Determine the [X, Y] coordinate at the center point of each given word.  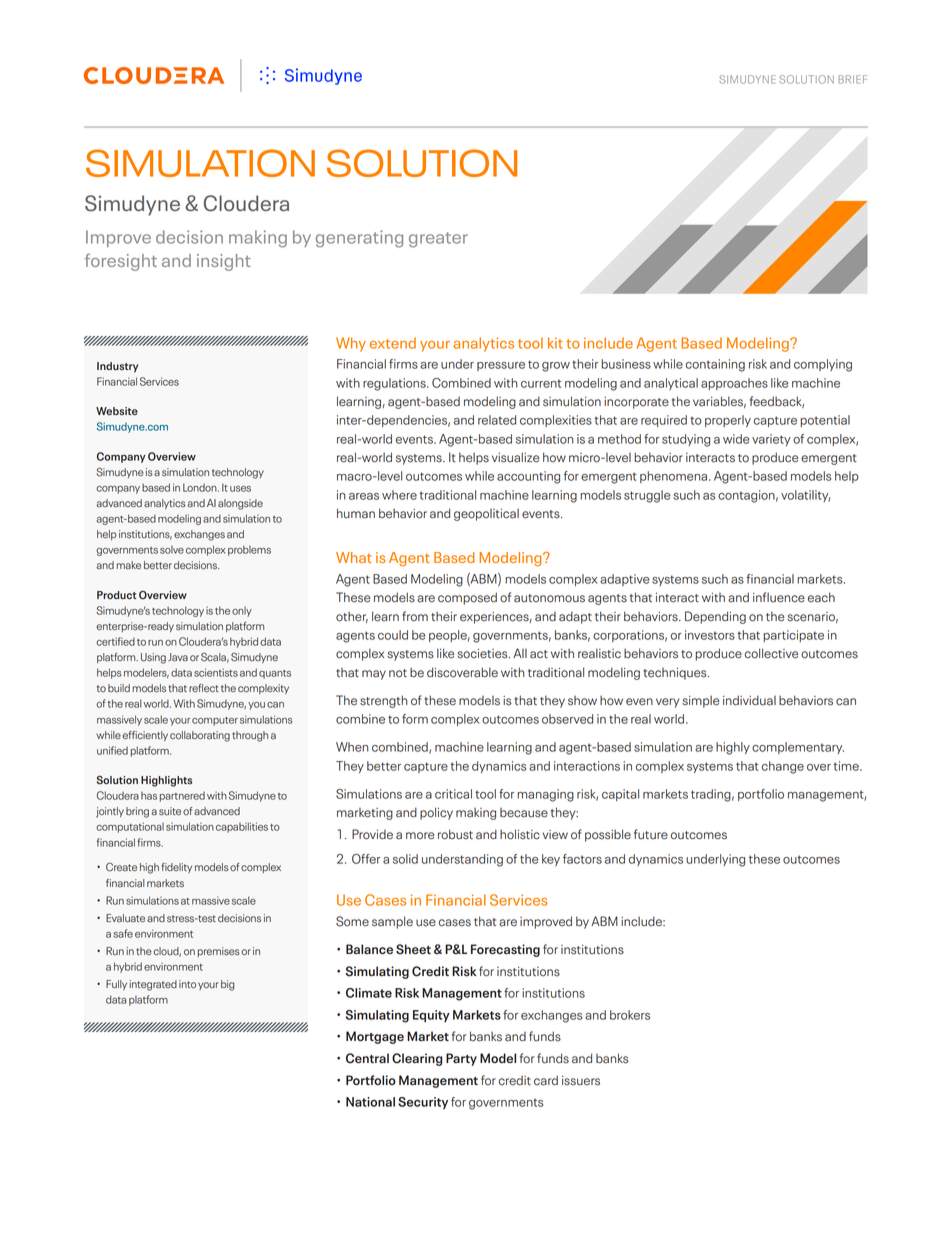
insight [224, 262]
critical [453, 794]
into [187, 984]
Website [117, 411]
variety [771, 440]
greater [438, 240]
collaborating [200, 736]
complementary [798, 748]
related [497, 420]
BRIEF [852, 79]
